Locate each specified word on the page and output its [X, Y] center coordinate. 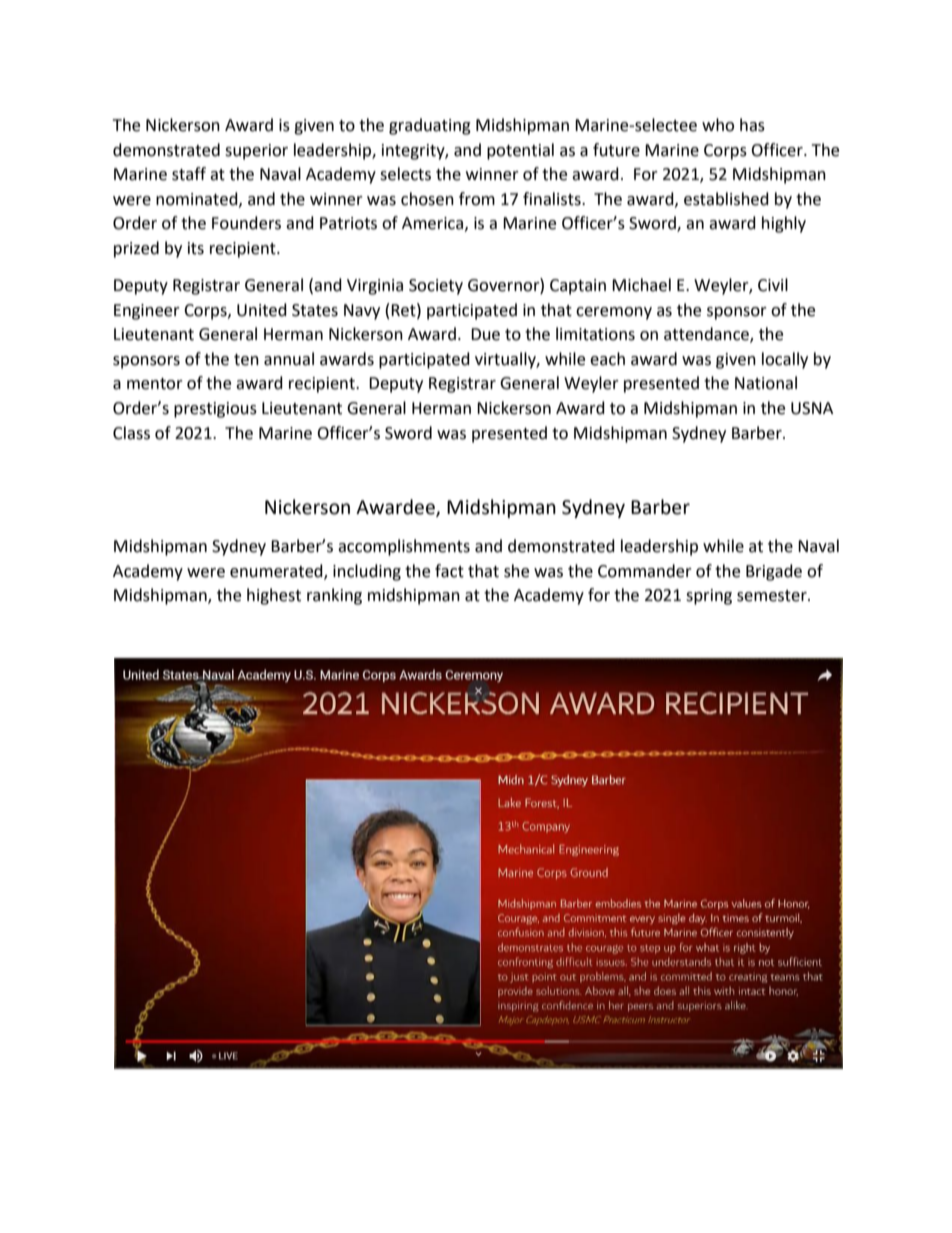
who [718, 125]
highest [274, 596]
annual [289, 359]
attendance [707, 335]
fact [449, 571]
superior [256, 152]
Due [485, 334]
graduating [430, 126]
